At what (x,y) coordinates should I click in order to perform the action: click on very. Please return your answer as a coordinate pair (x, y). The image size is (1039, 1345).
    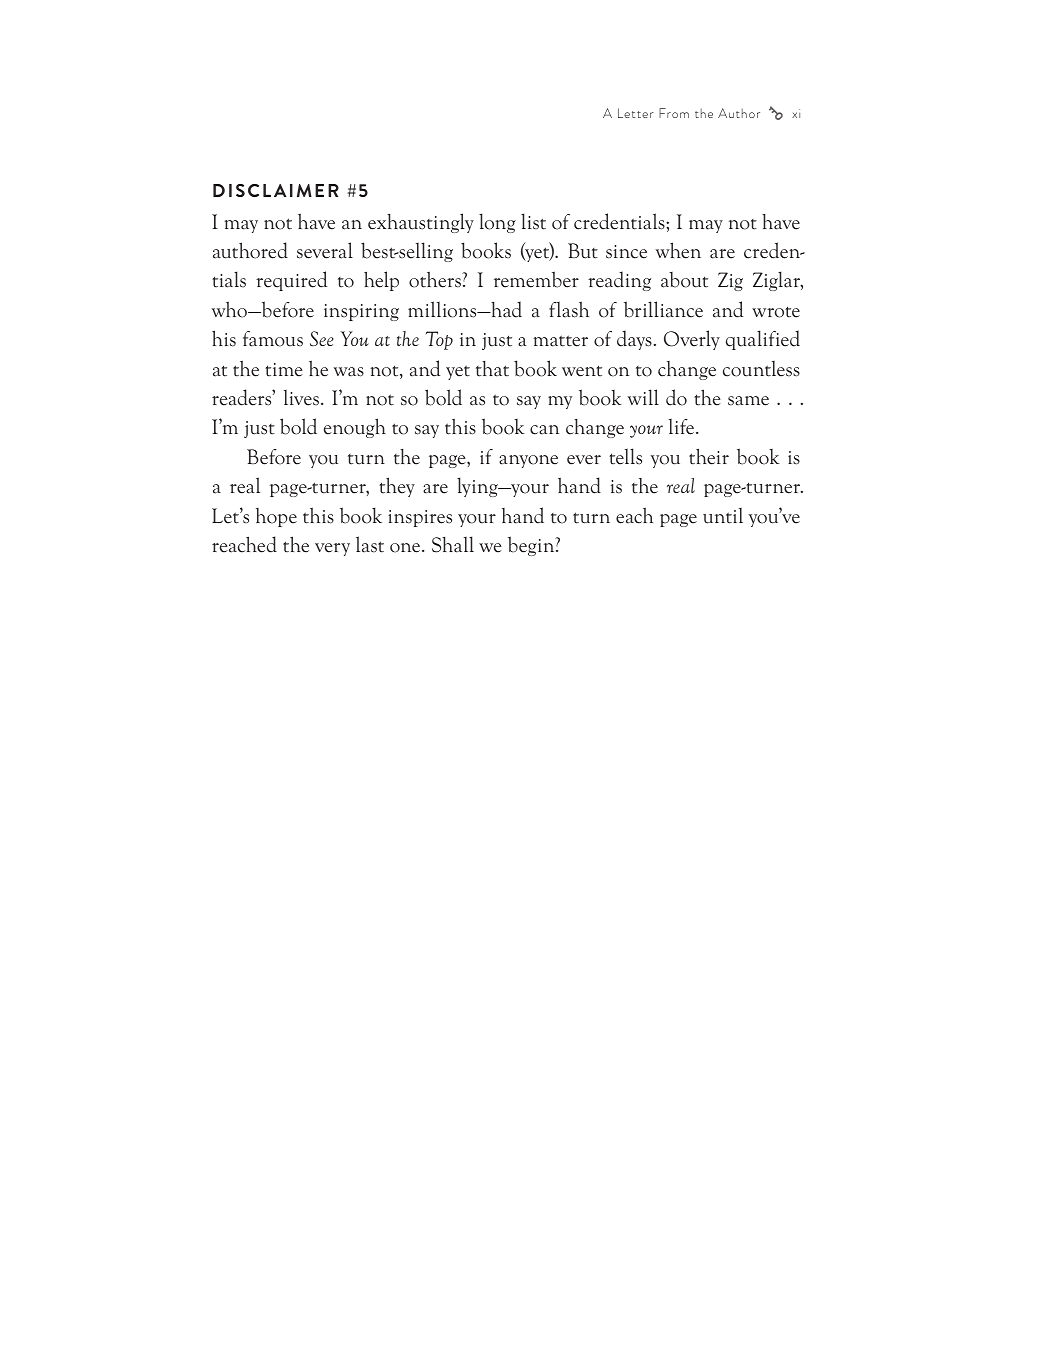
    Looking at the image, I should click on (332, 549).
